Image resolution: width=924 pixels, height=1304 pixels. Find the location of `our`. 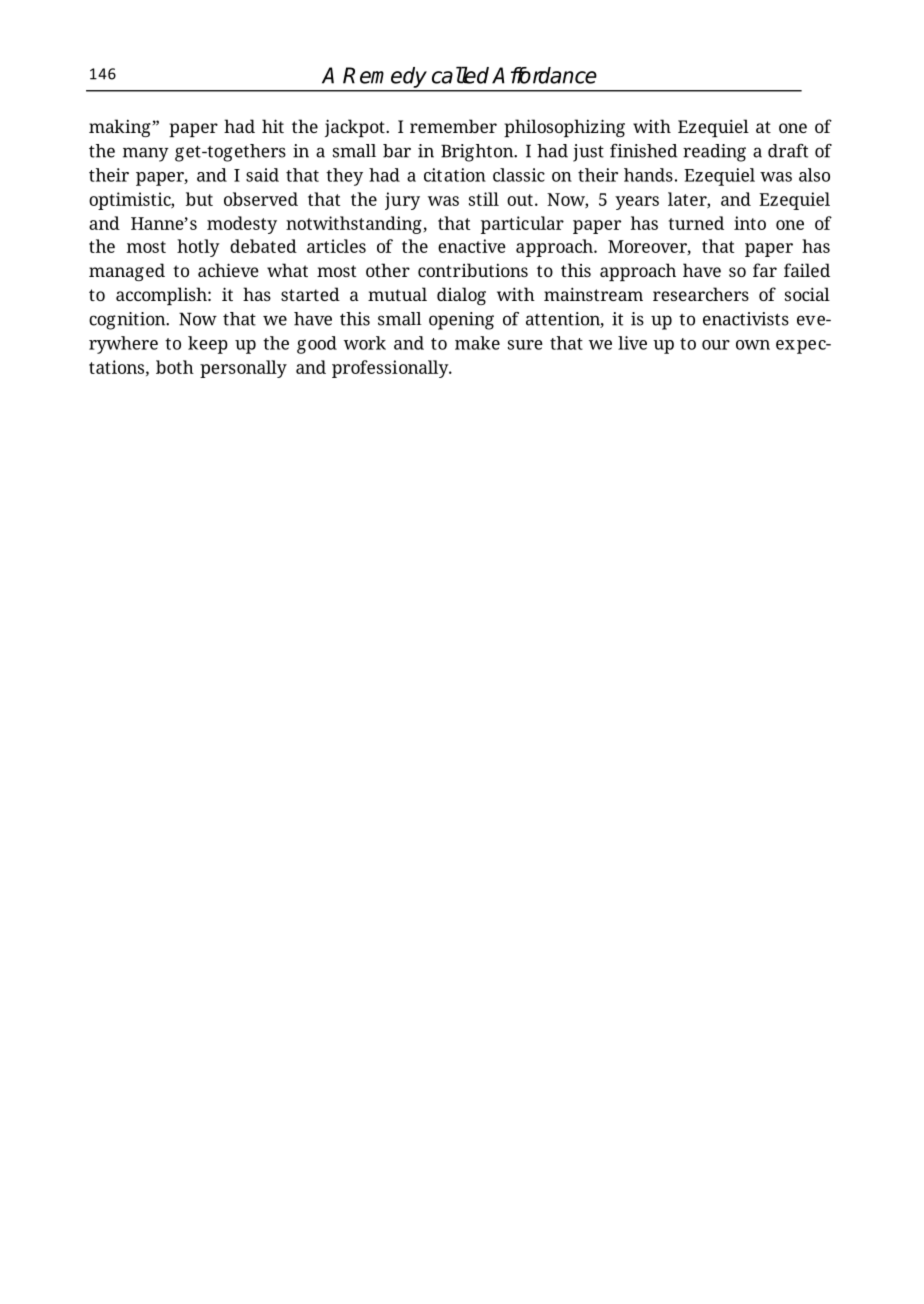

our is located at coordinates (716, 345).
